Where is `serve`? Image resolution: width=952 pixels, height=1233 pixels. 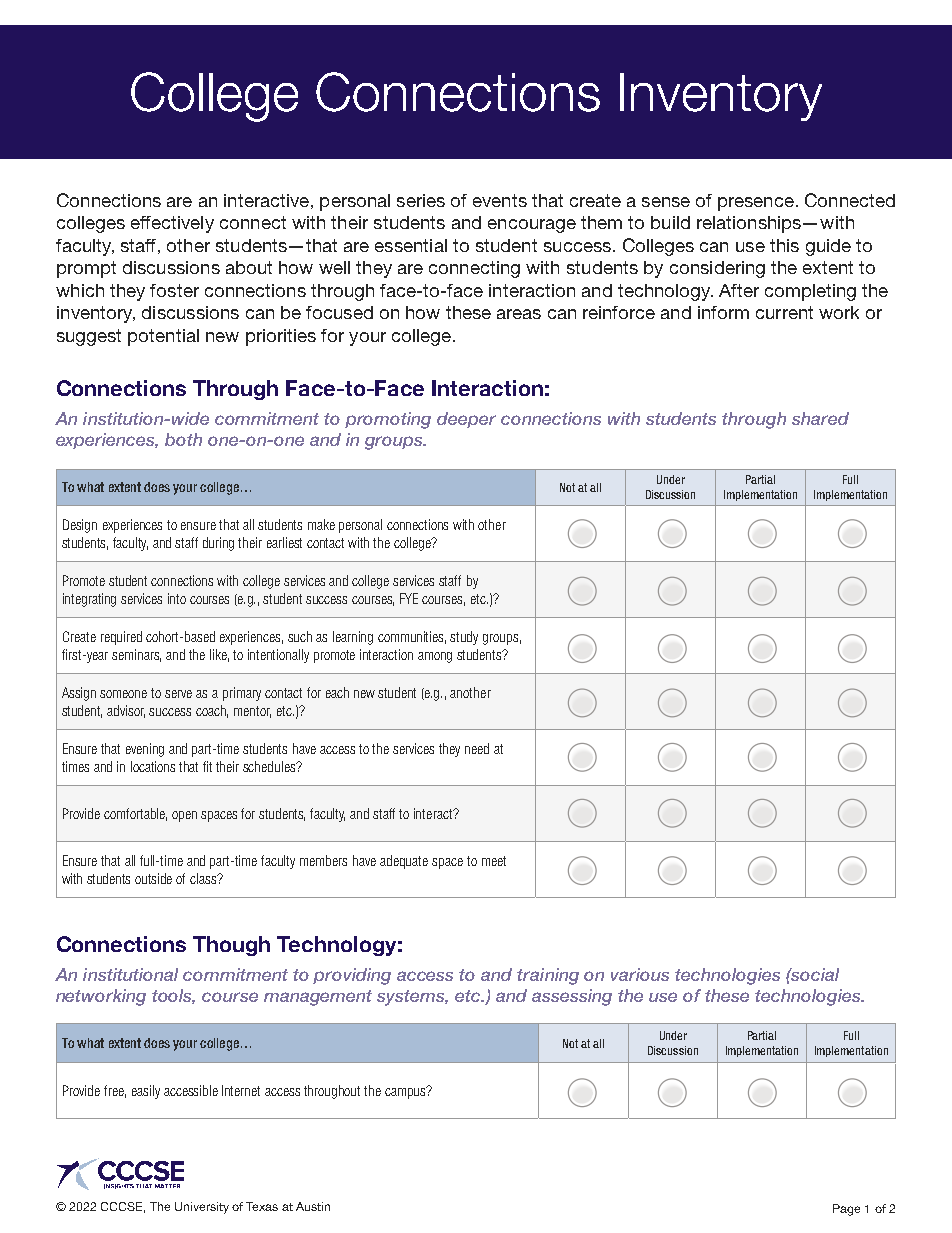 serve is located at coordinates (178, 694).
